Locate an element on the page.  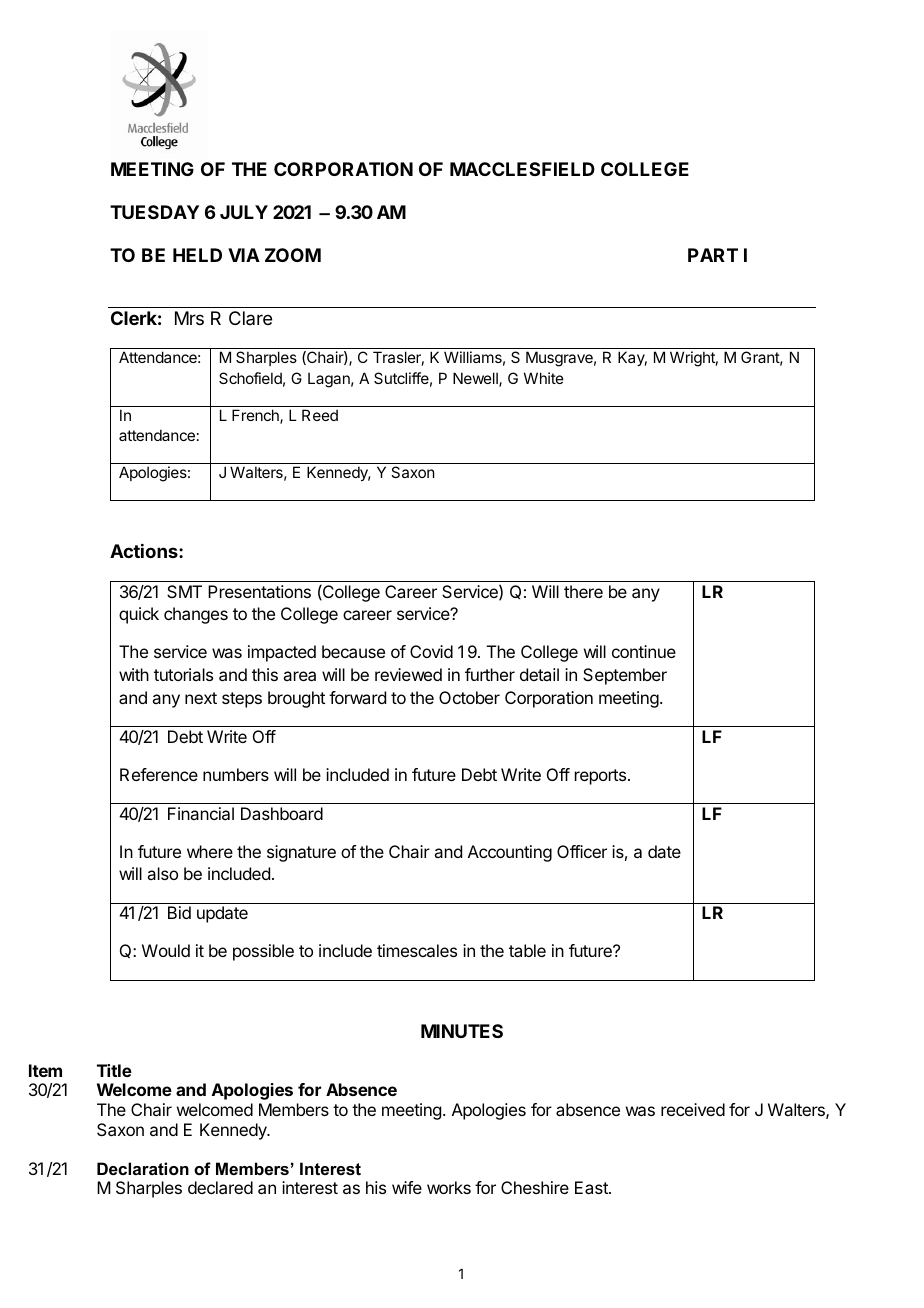
PART is located at coordinates (713, 255).
